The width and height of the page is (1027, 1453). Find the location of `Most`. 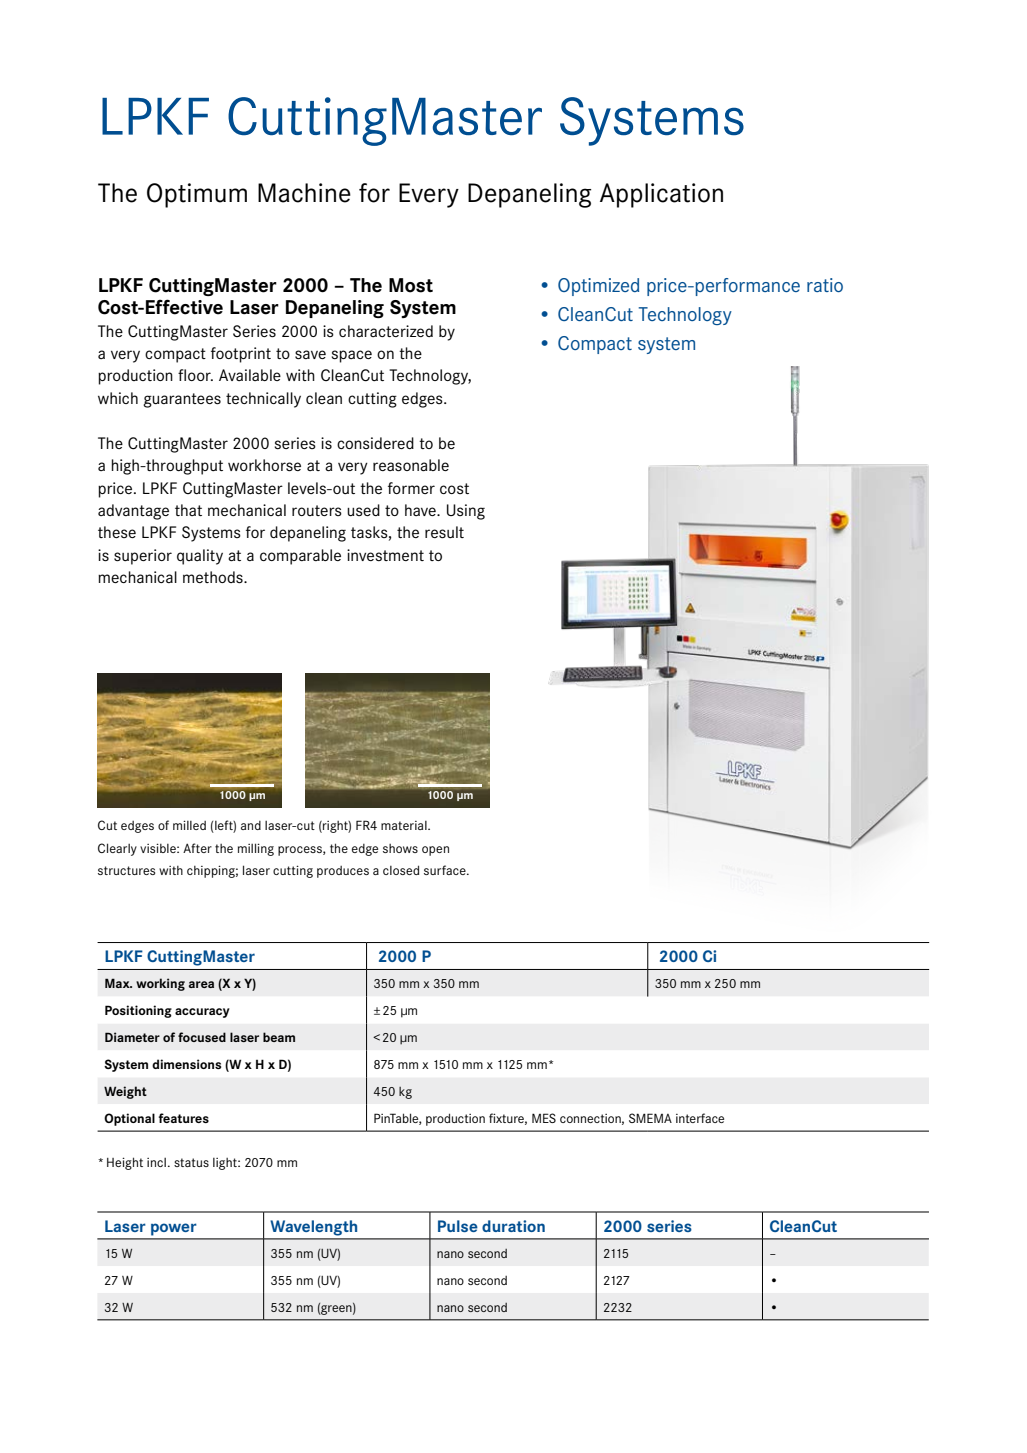

Most is located at coordinates (411, 285).
